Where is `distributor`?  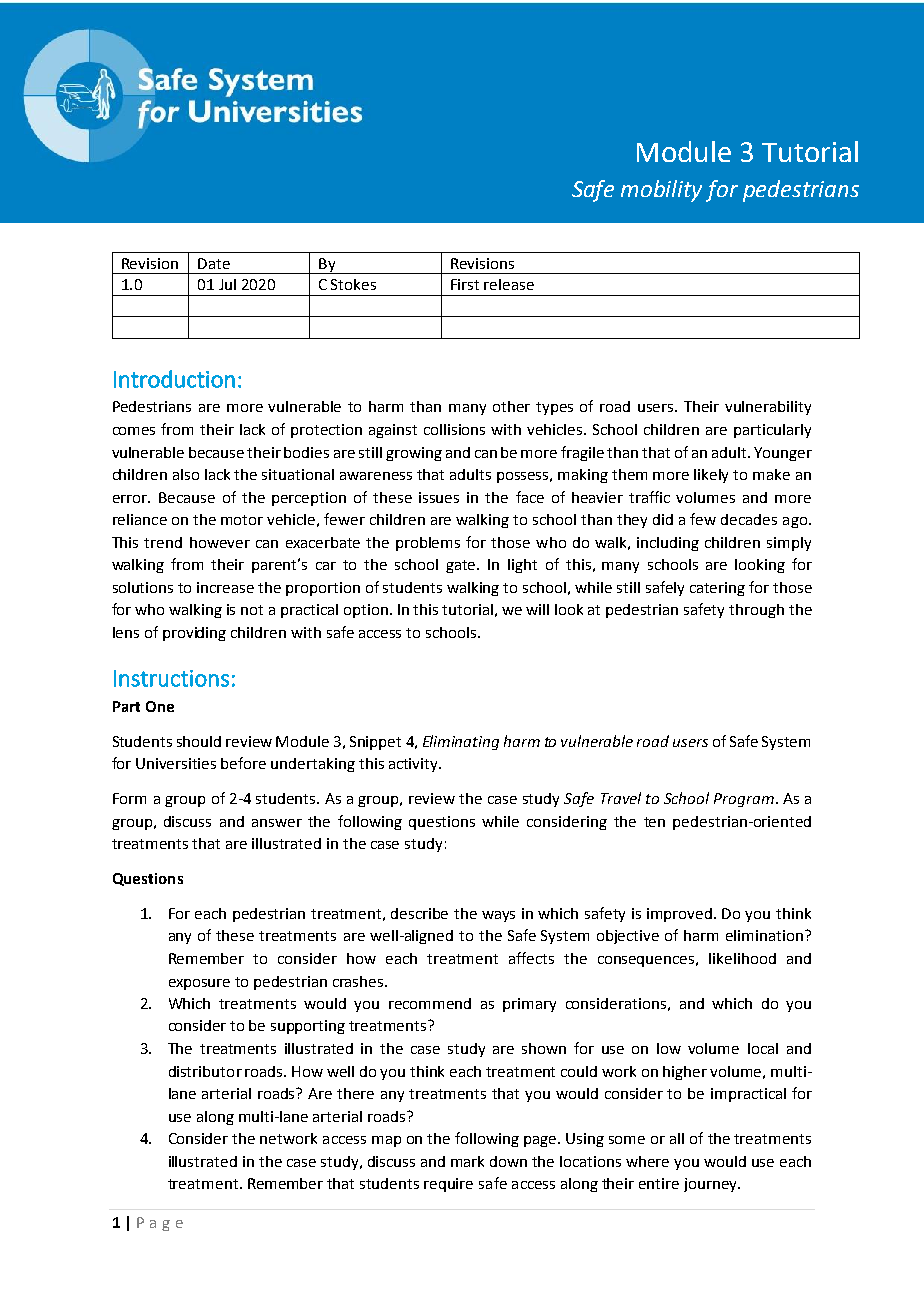 distributor is located at coordinates (205, 1071).
